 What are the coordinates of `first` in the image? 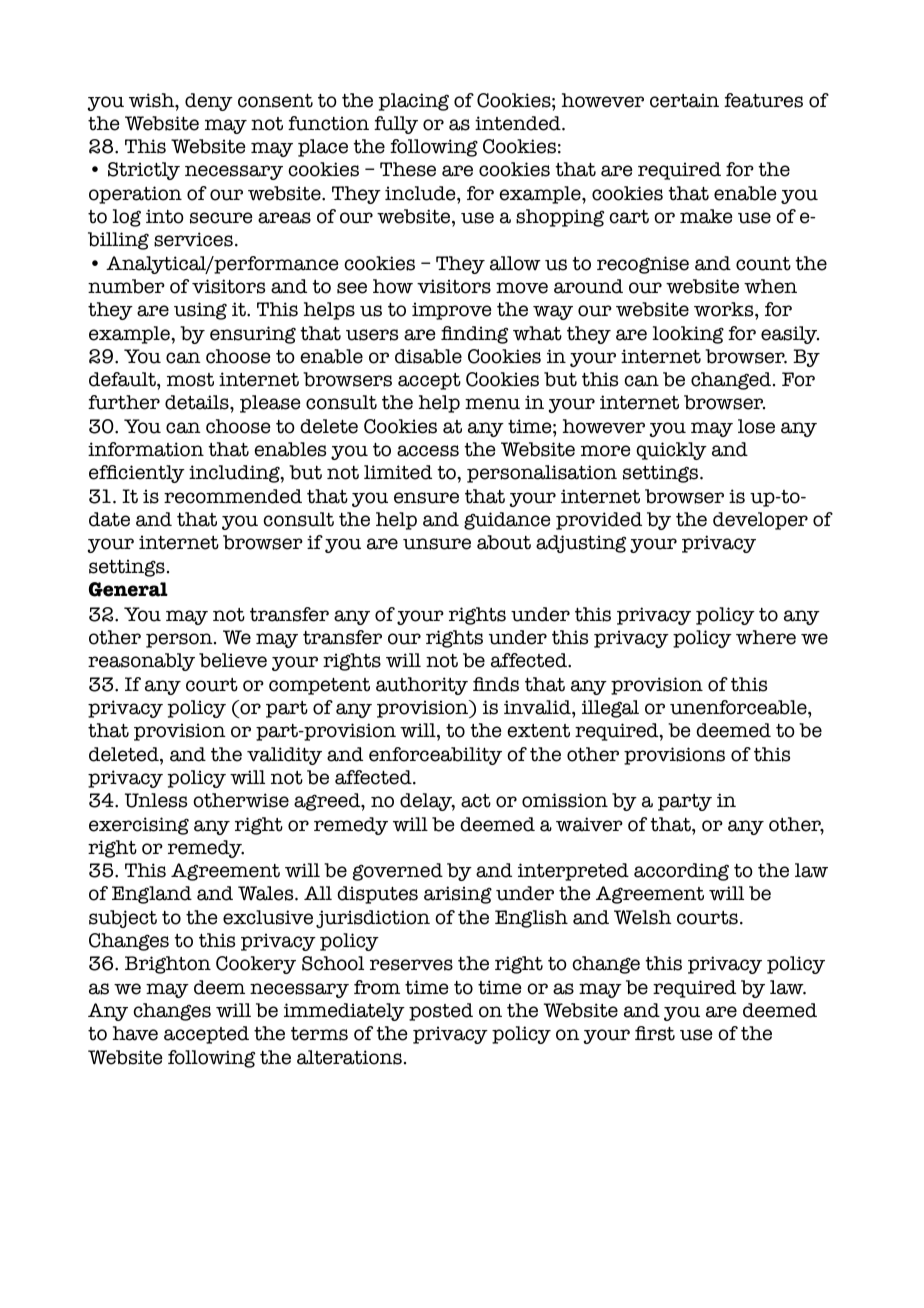 It's located at (655, 1033).
